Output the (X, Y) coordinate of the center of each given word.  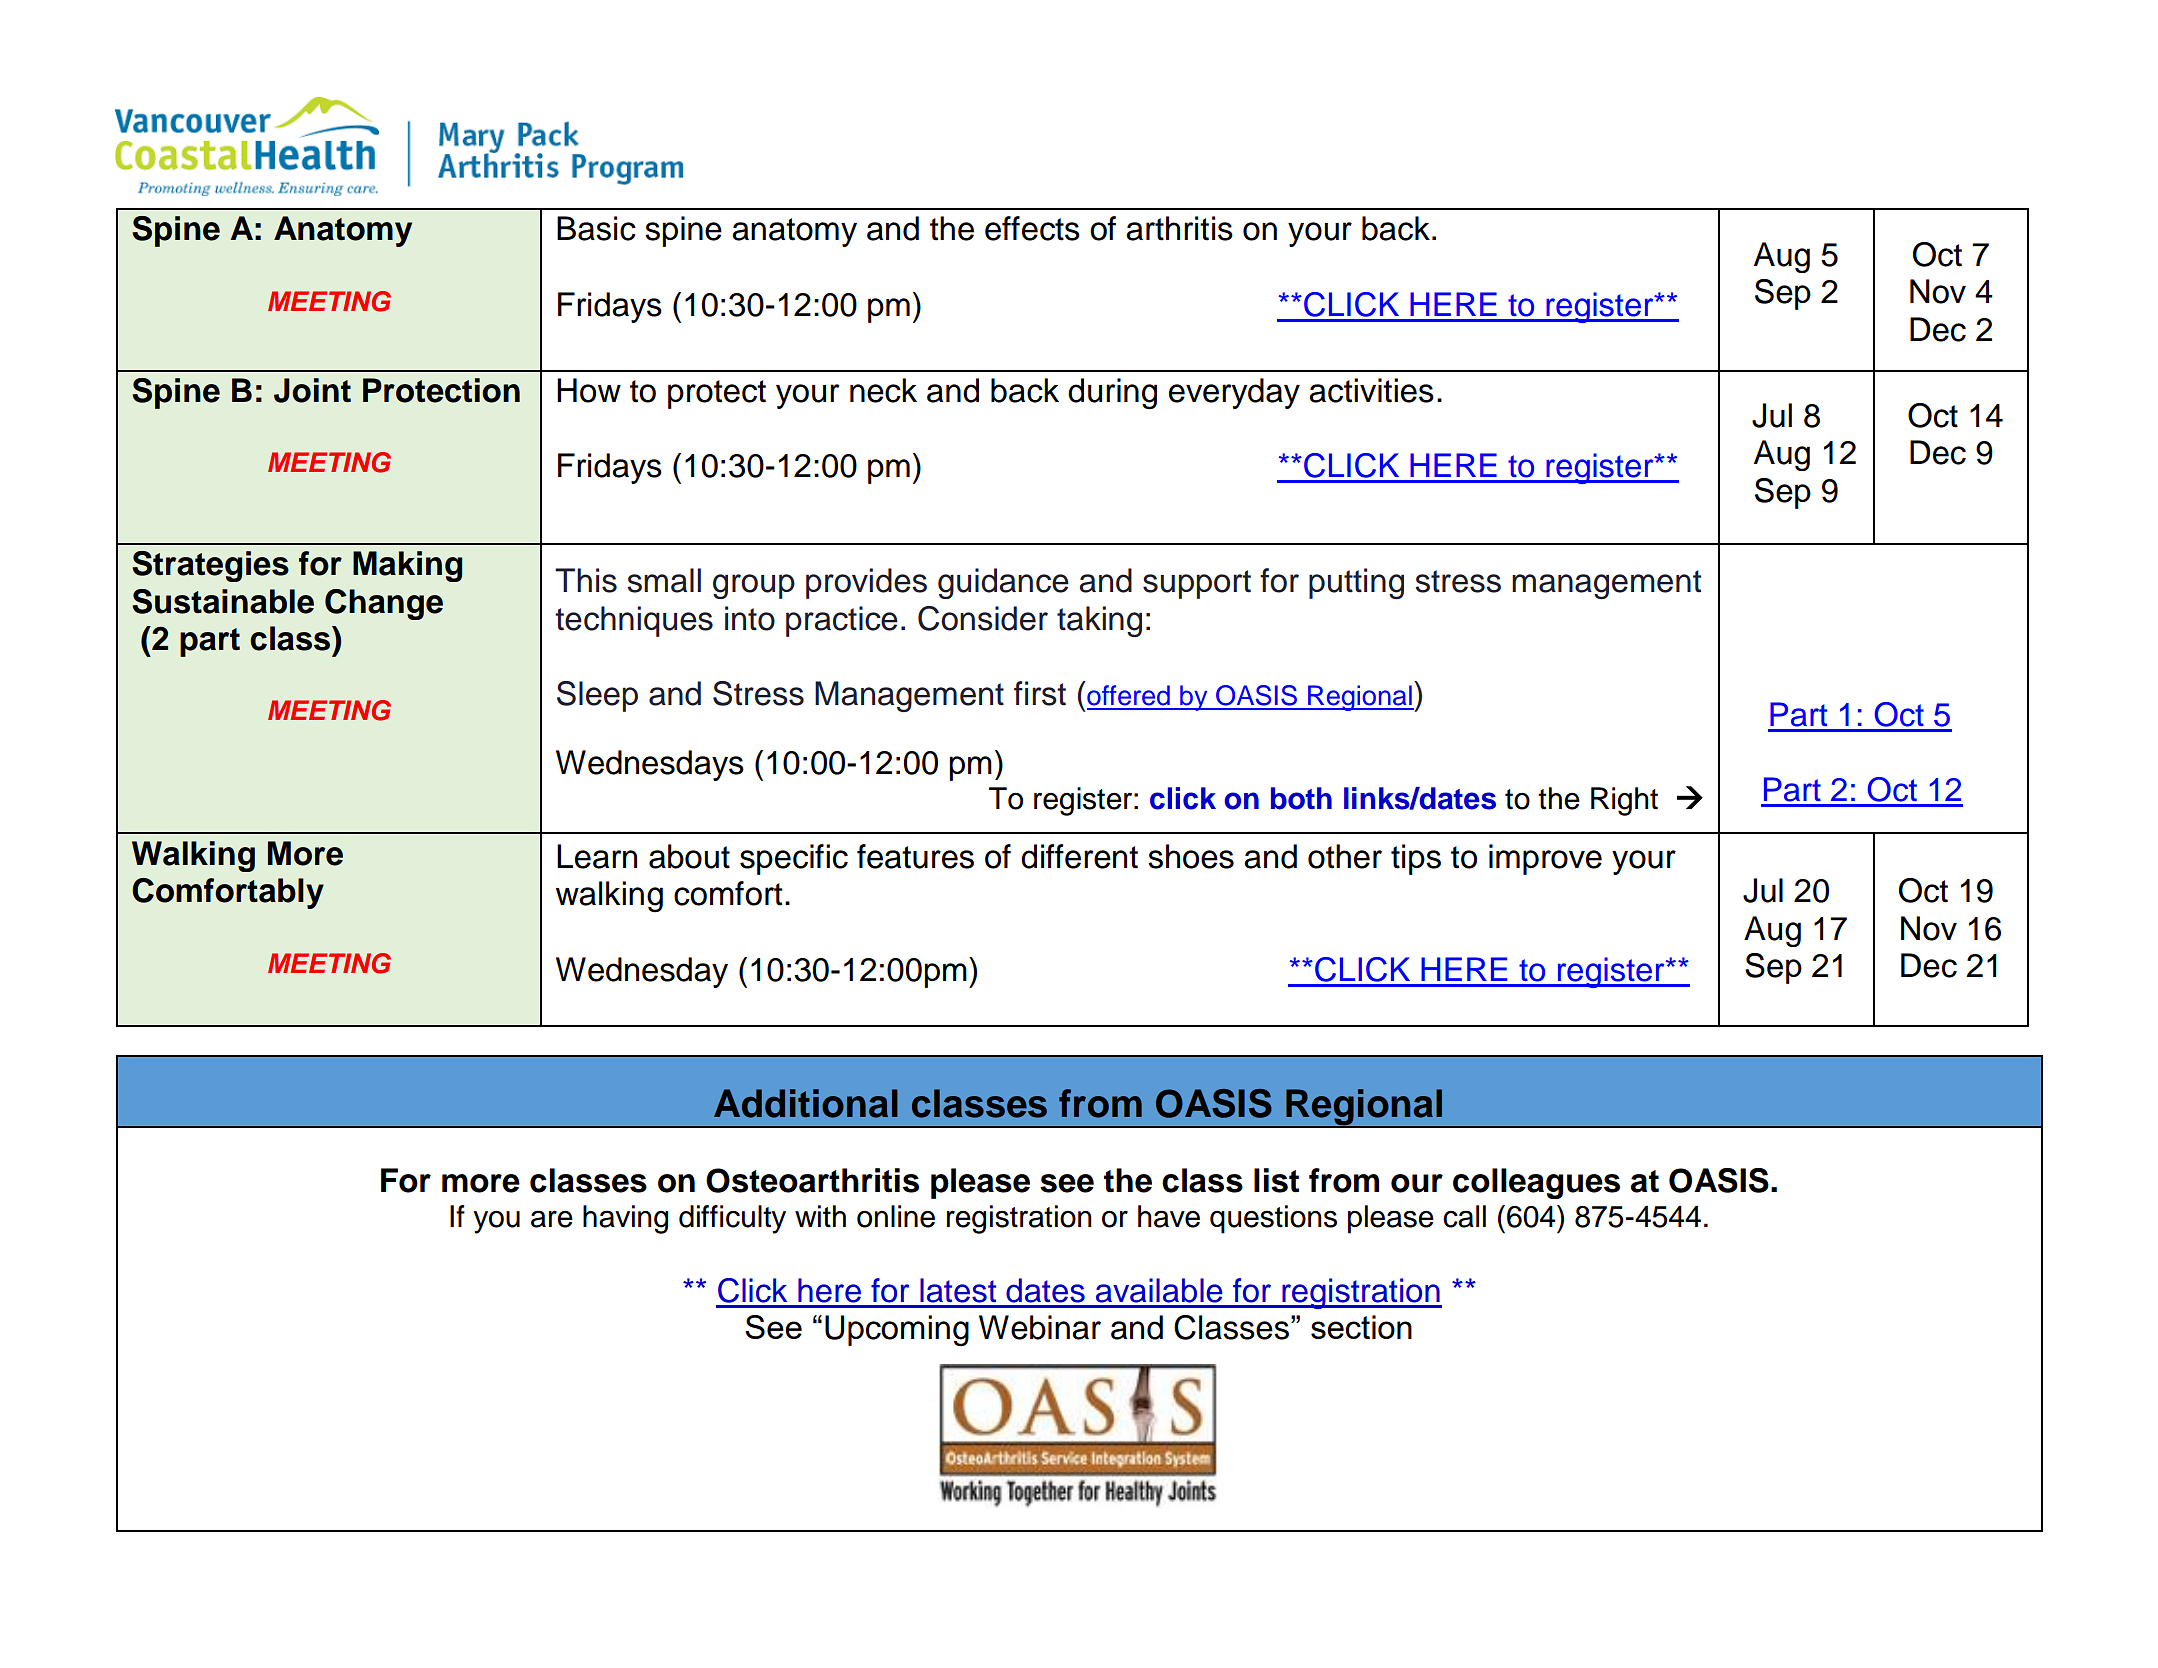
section (1361, 1327)
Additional (805, 1103)
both (1301, 798)
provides (866, 583)
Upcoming (897, 1331)
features (915, 856)
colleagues (1536, 1183)
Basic (596, 228)
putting (1356, 583)
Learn (597, 856)
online (896, 1216)
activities (1371, 390)
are (552, 1219)
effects (1032, 228)
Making (407, 566)
